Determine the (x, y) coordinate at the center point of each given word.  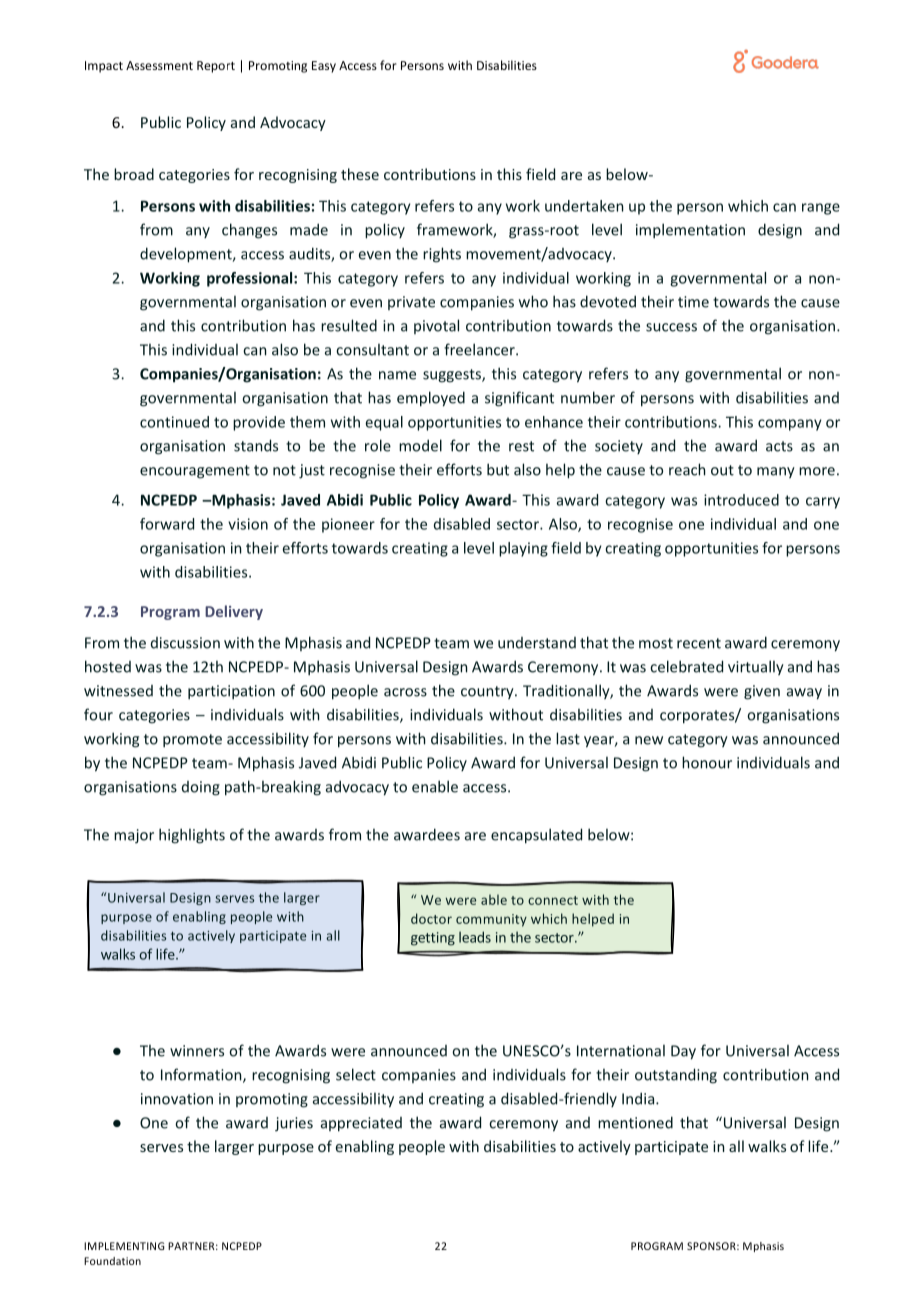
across (405, 692)
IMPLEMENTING (124, 1246)
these (360, 174)
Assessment (159, 65)
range (821, 209)
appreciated (361, 1124)
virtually (756, 667)
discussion (185, 643)
